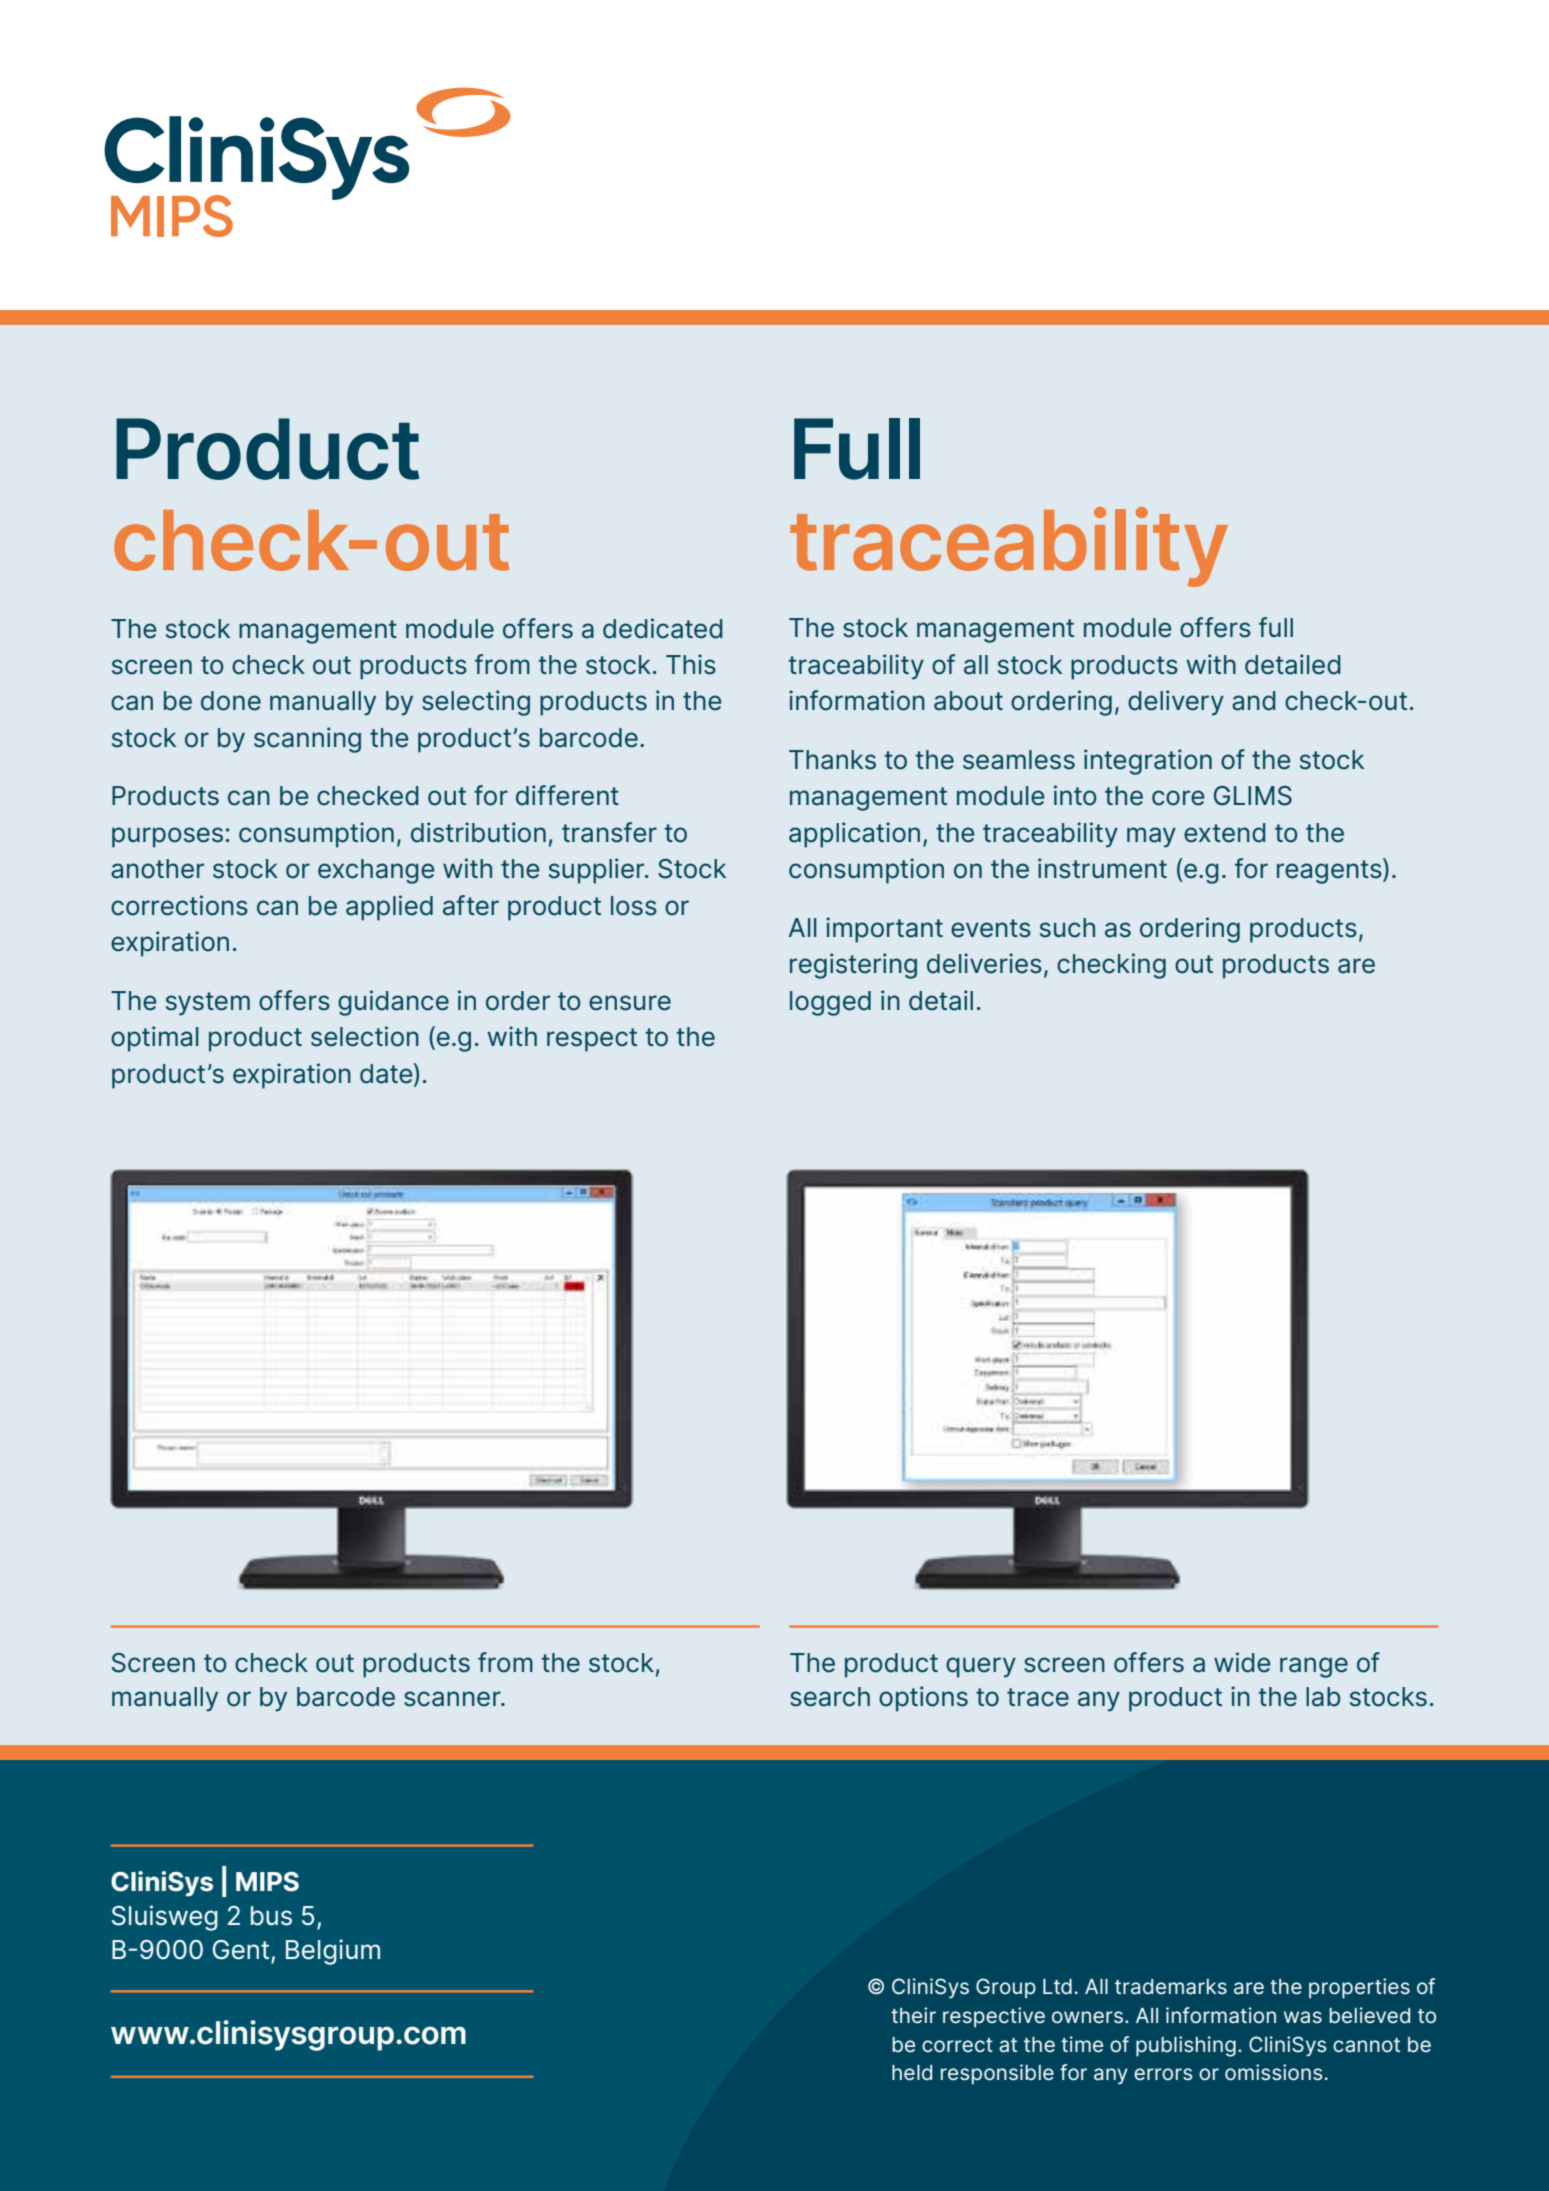 This document has width=1549, height=2191. Describe the element at coordinates (913, 2015) in the document. I see `their` at that location.
